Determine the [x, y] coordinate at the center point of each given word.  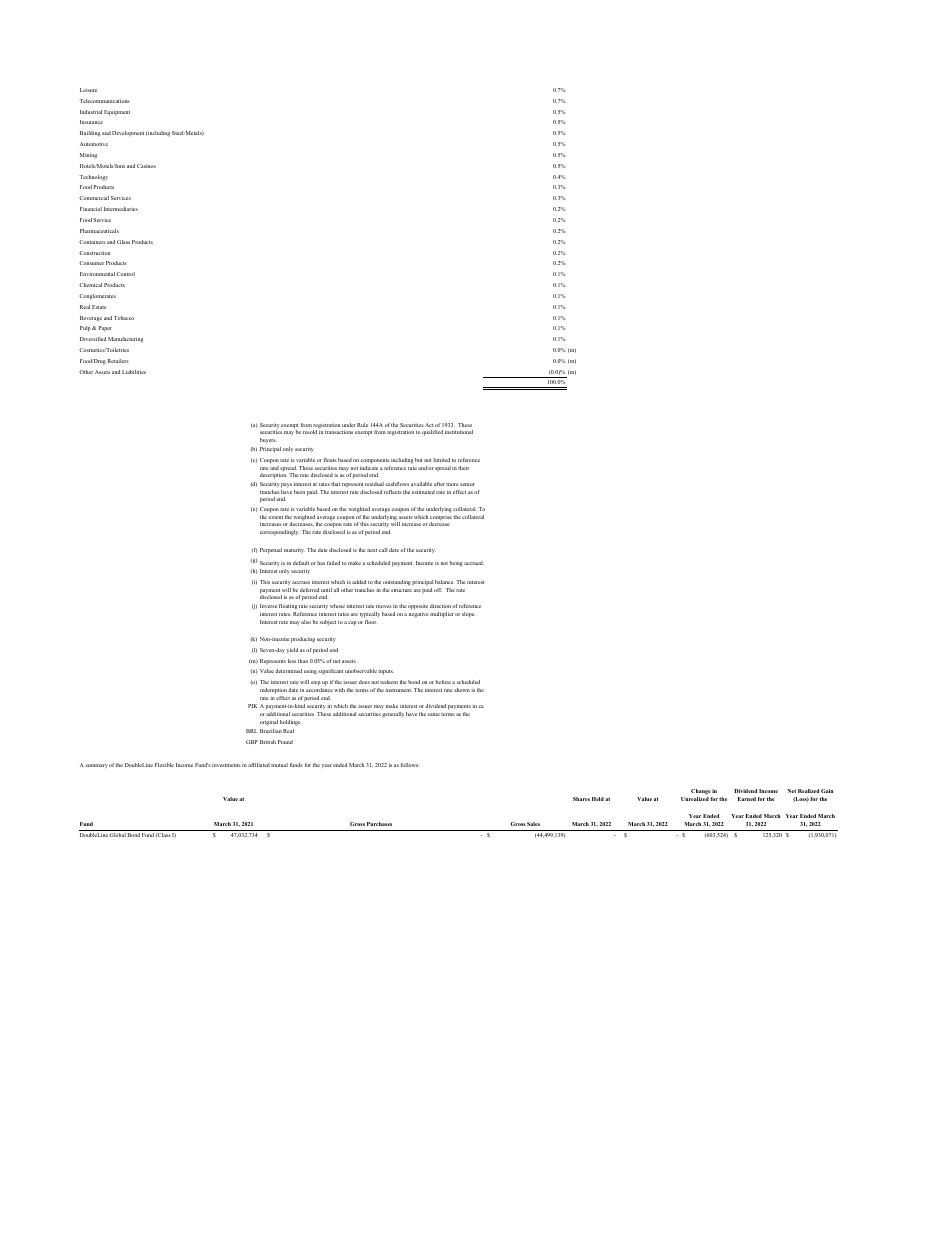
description [273, 475]
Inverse [268, 606]
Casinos [146, 166]
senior [467, 484]
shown [462, 690]
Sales [533, 824]
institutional [459, 432]
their [463, 468]
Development [128, 133]
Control [125, 274]
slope [468, 615]
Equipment [117, 112]
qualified [432, 433]
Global [117, 835]
